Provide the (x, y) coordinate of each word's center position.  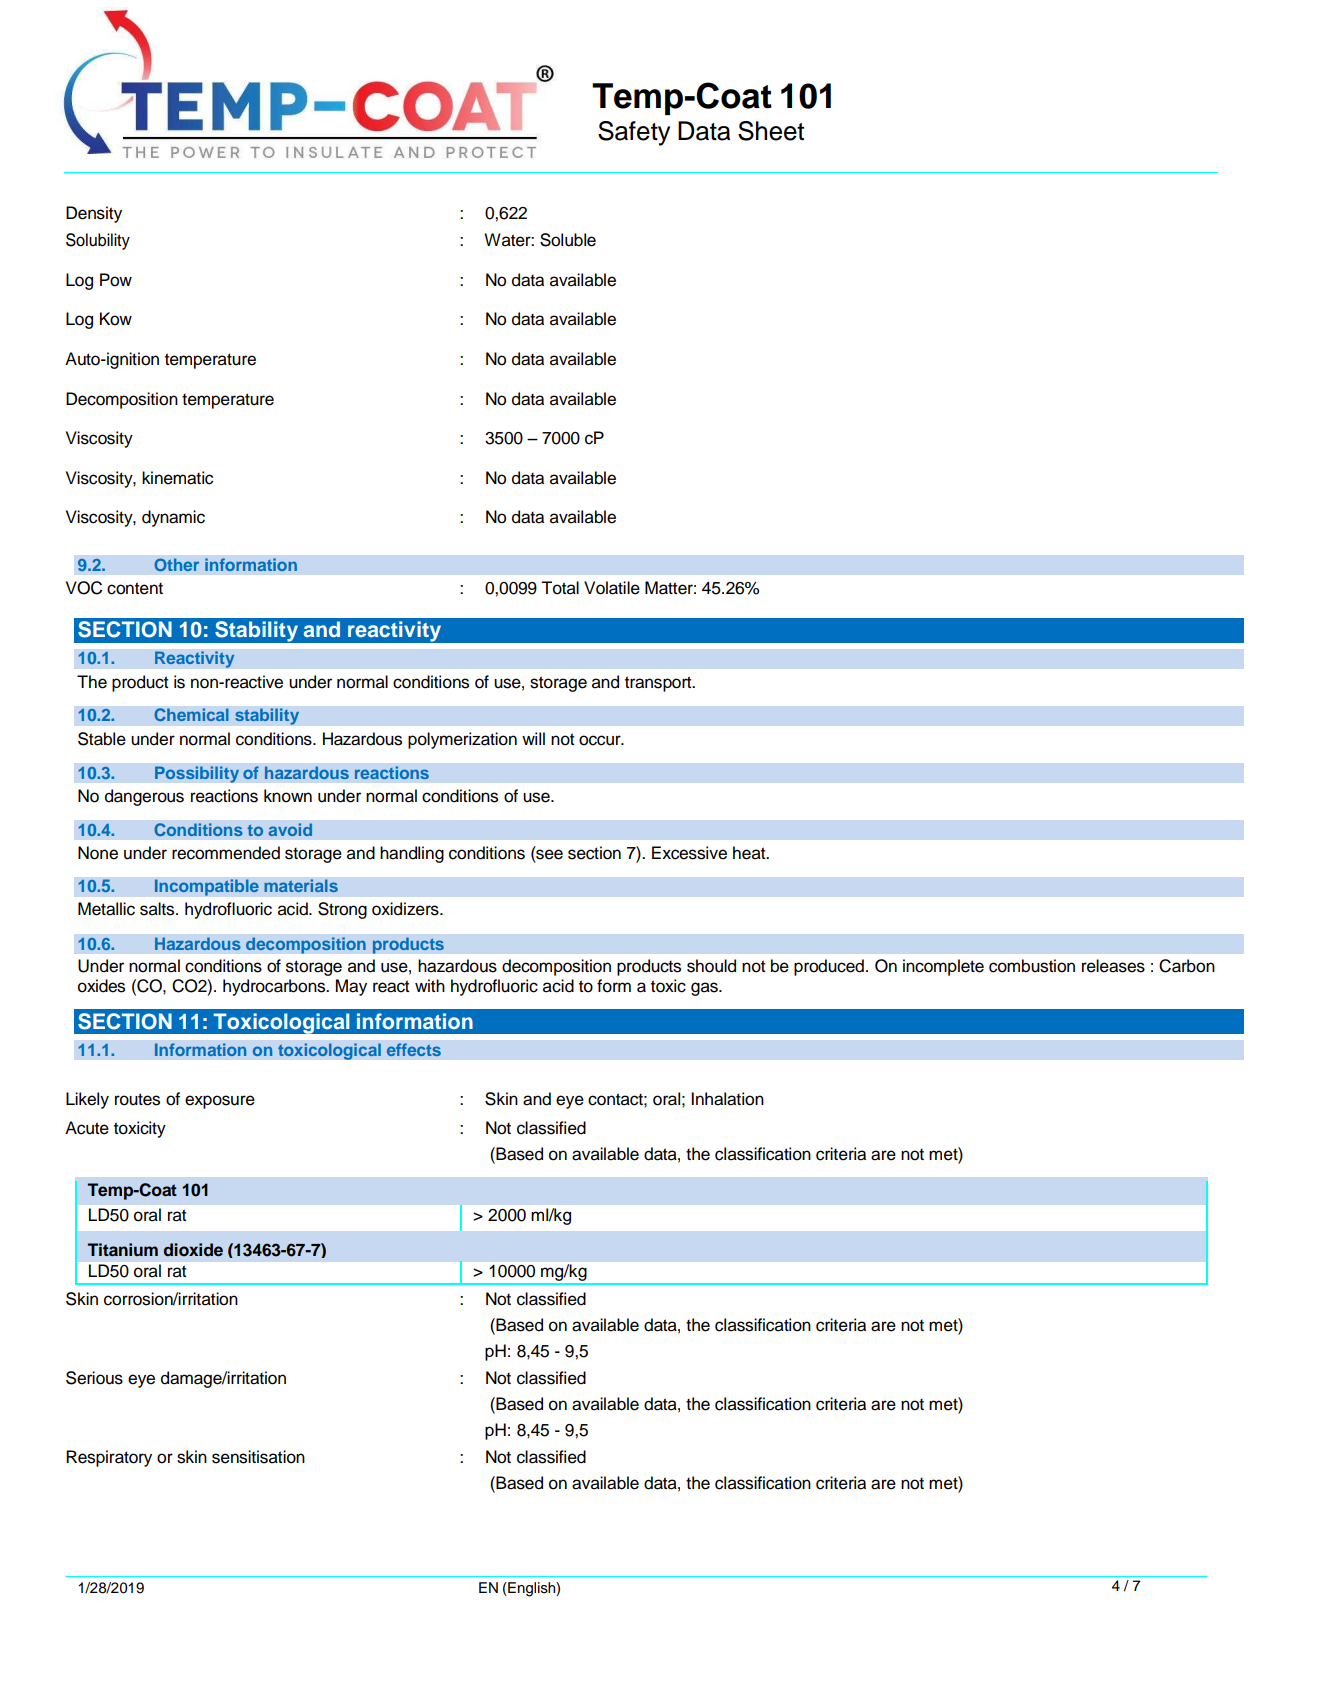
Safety (634, 133)
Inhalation (727, 1099)
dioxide (193, 1250)
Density (94, 214)
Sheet (771, 131)
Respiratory (109, 1458)
